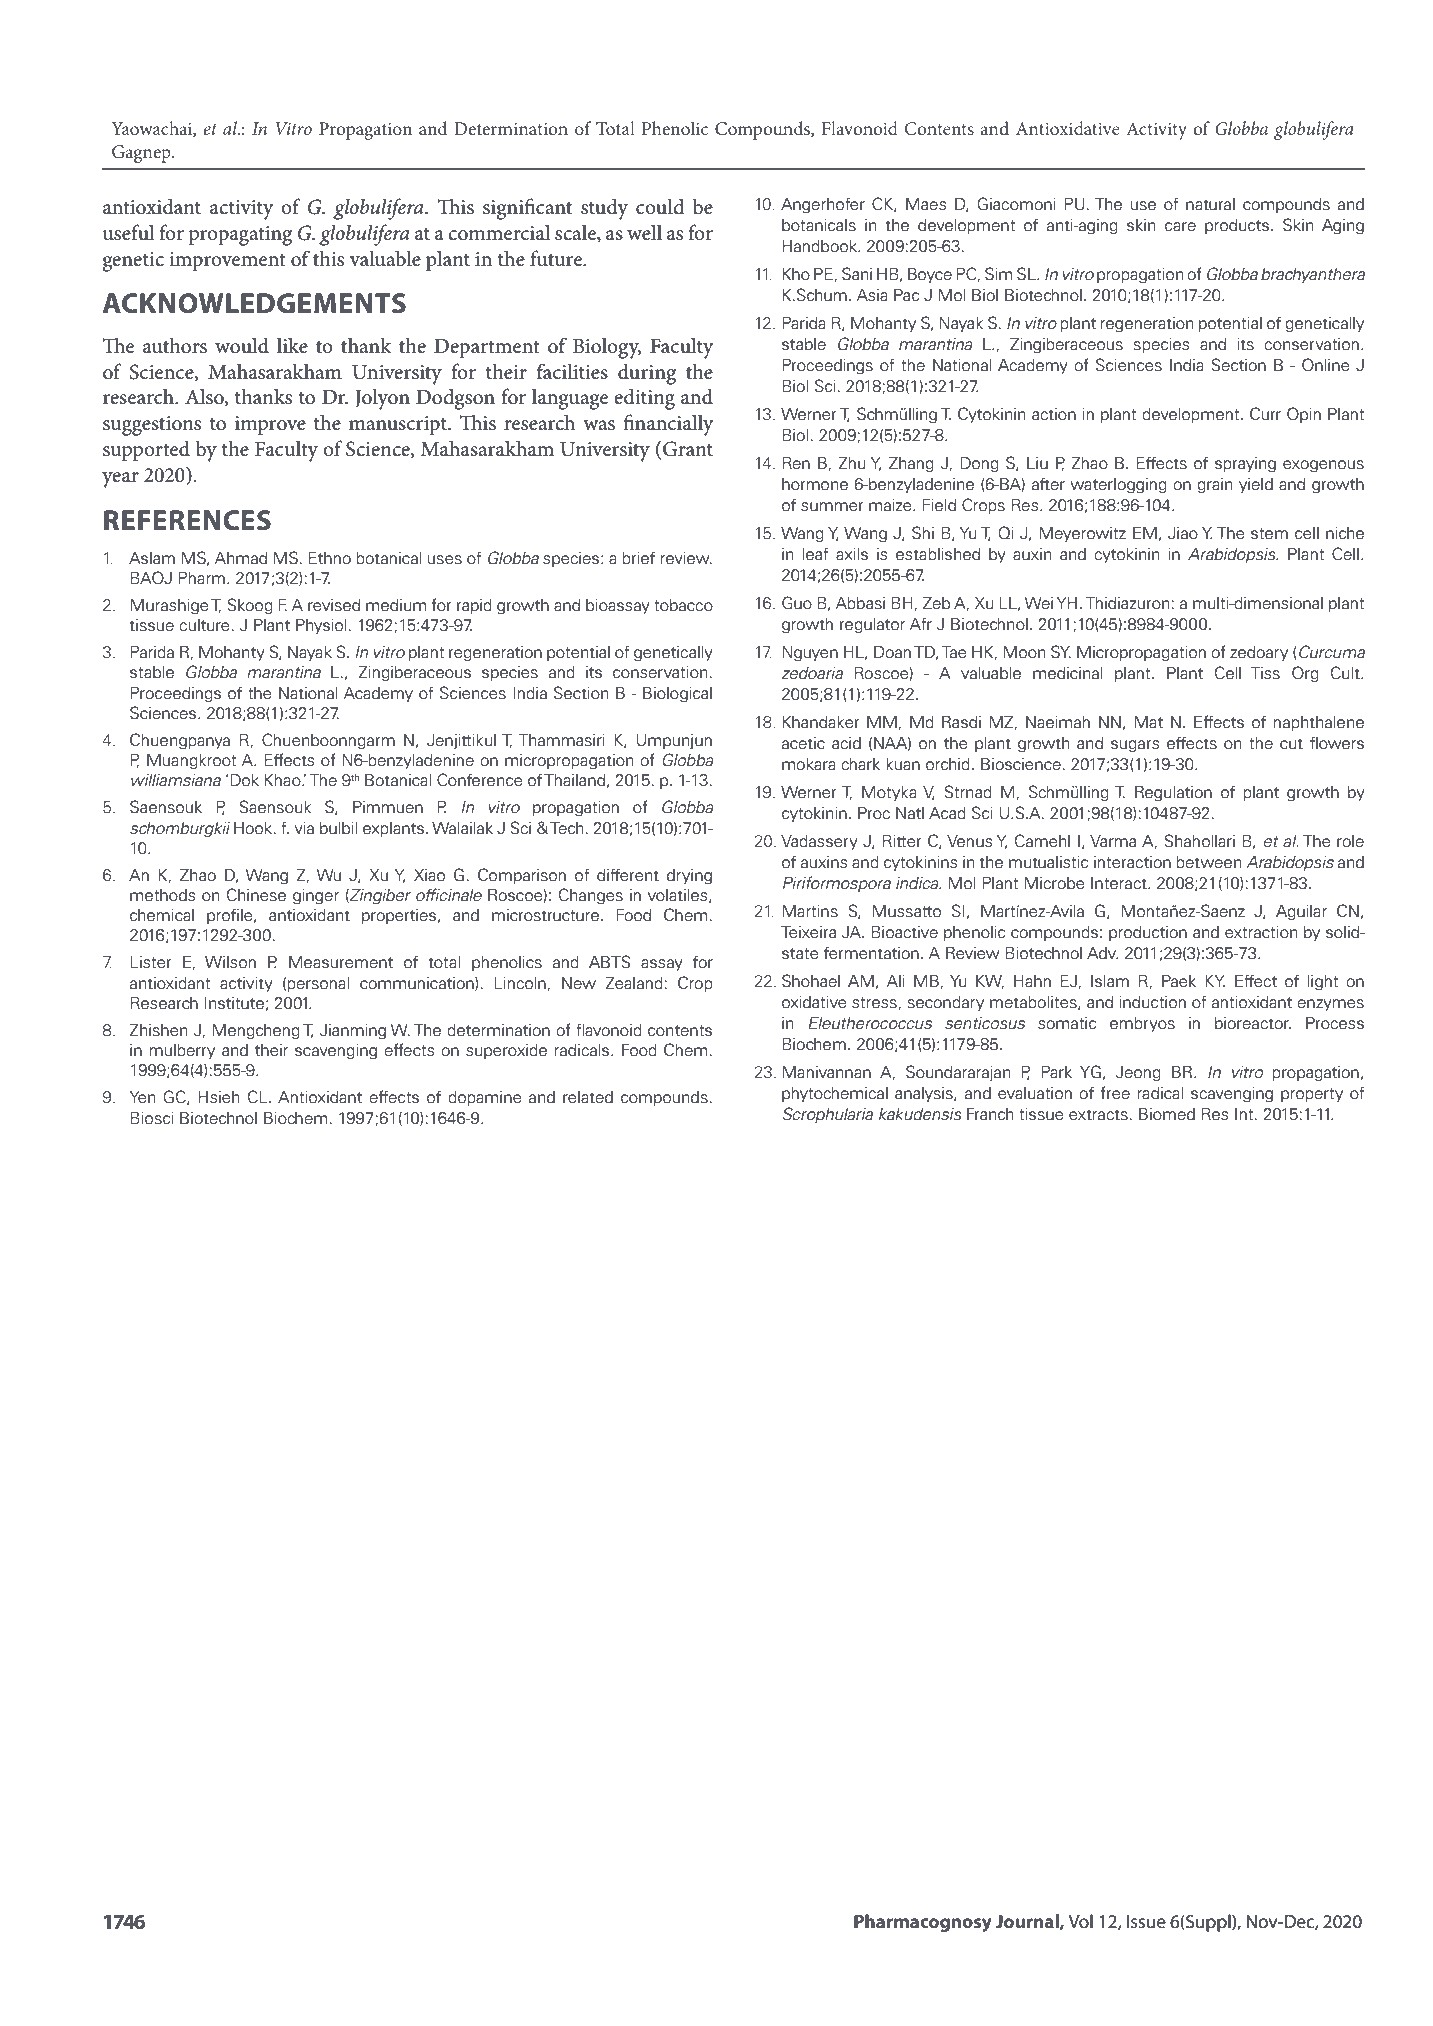  What do you see at coordinates (588, 1097) in the document?
I see `related` at bounding box center [588, 1097].
